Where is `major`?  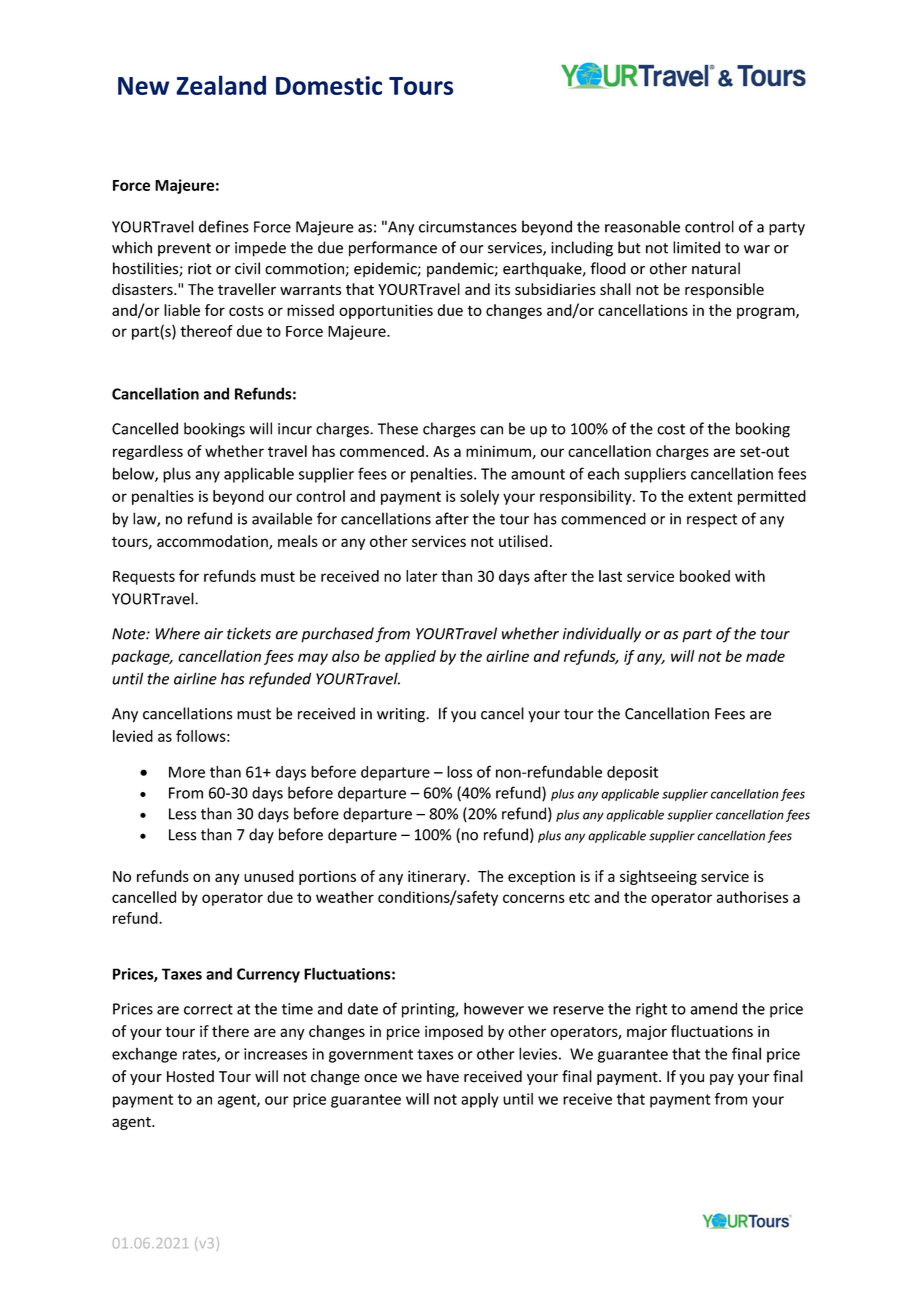 major is located at coordinates (647, 1032).
